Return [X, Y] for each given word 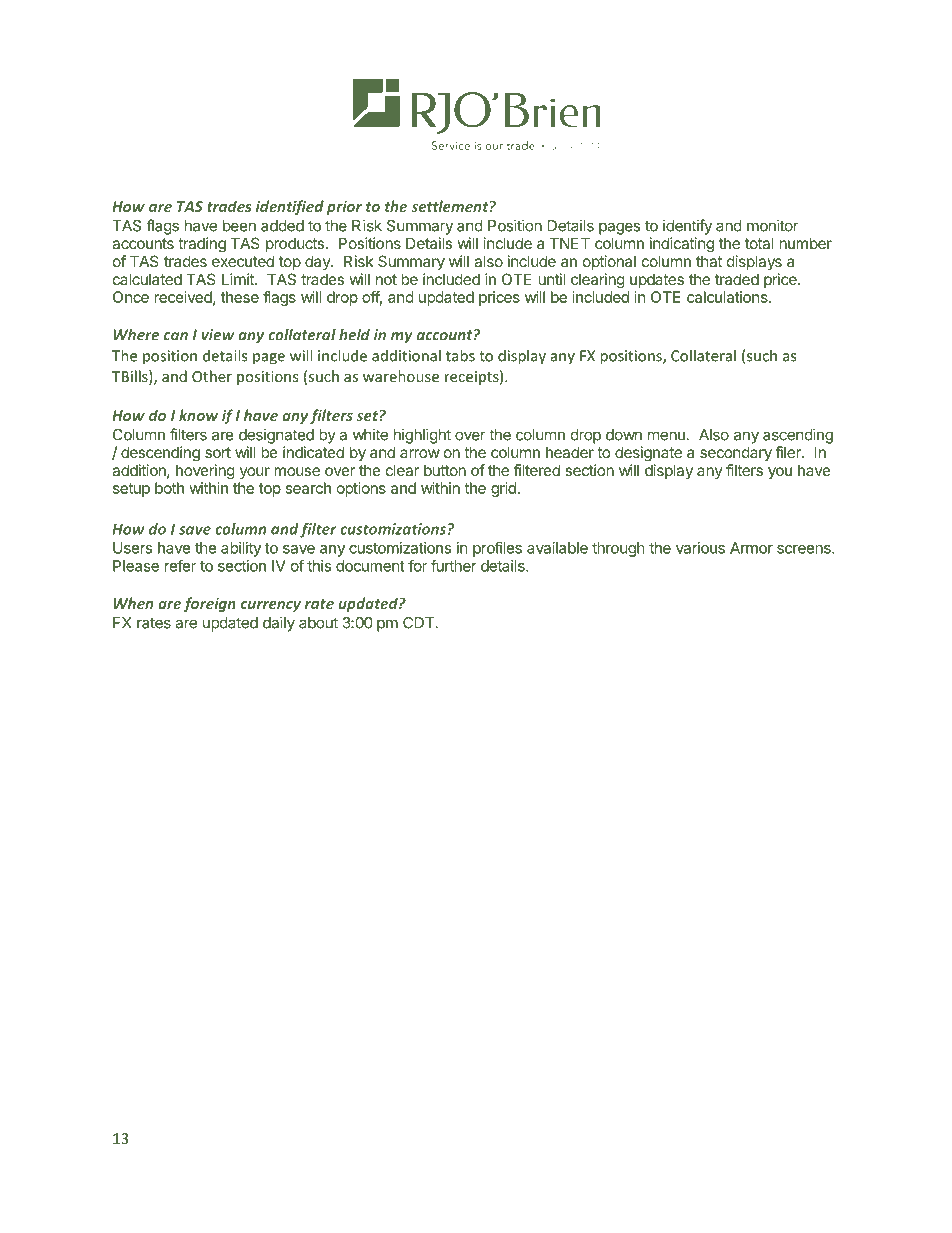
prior [344, 208]
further [454, 565]
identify [687, 227]
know [198, 415]
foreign [210, 604]
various [700, 548]
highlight [422, 436]
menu [666, 436]
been [239, 226]
